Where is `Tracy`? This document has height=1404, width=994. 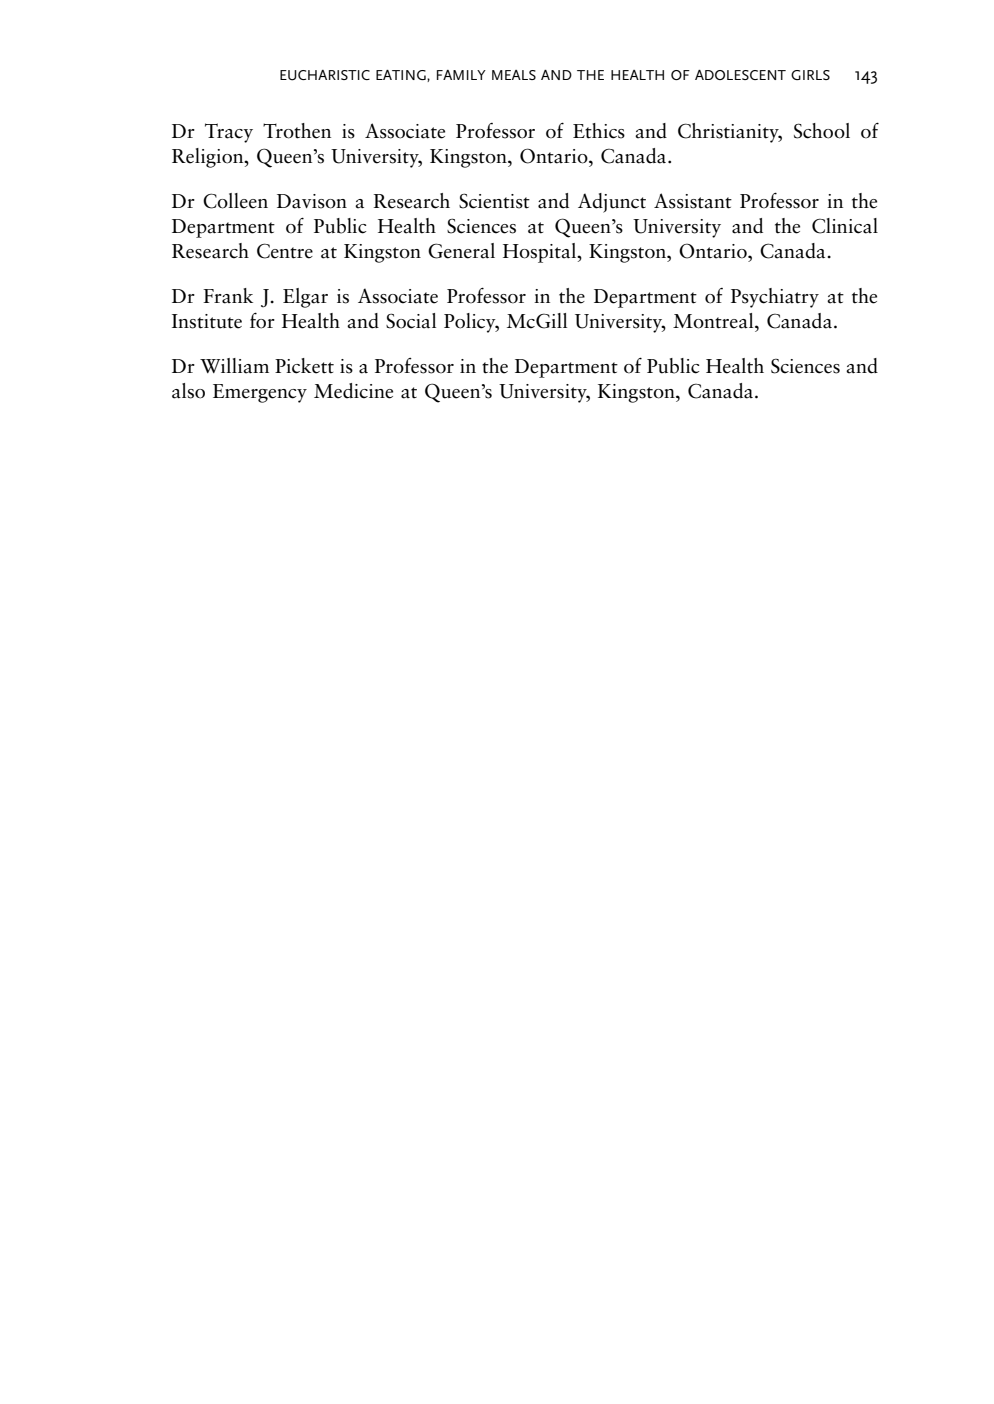 Tracy is located at coordinates (229, 133).
